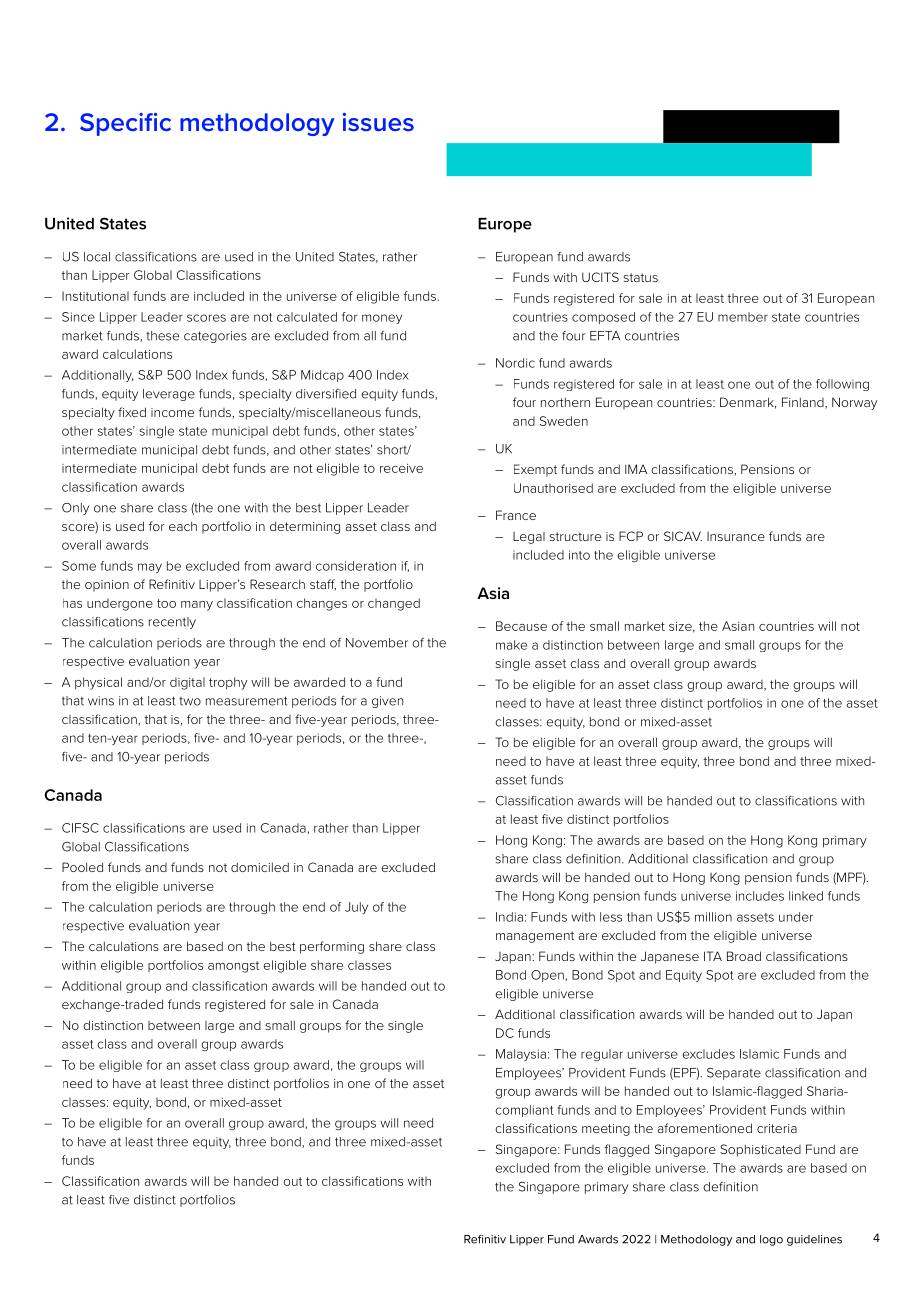  What do you see at coordinates (332, 947) in the screenshot?
I see `performing` at bounding box center [332, 947].
